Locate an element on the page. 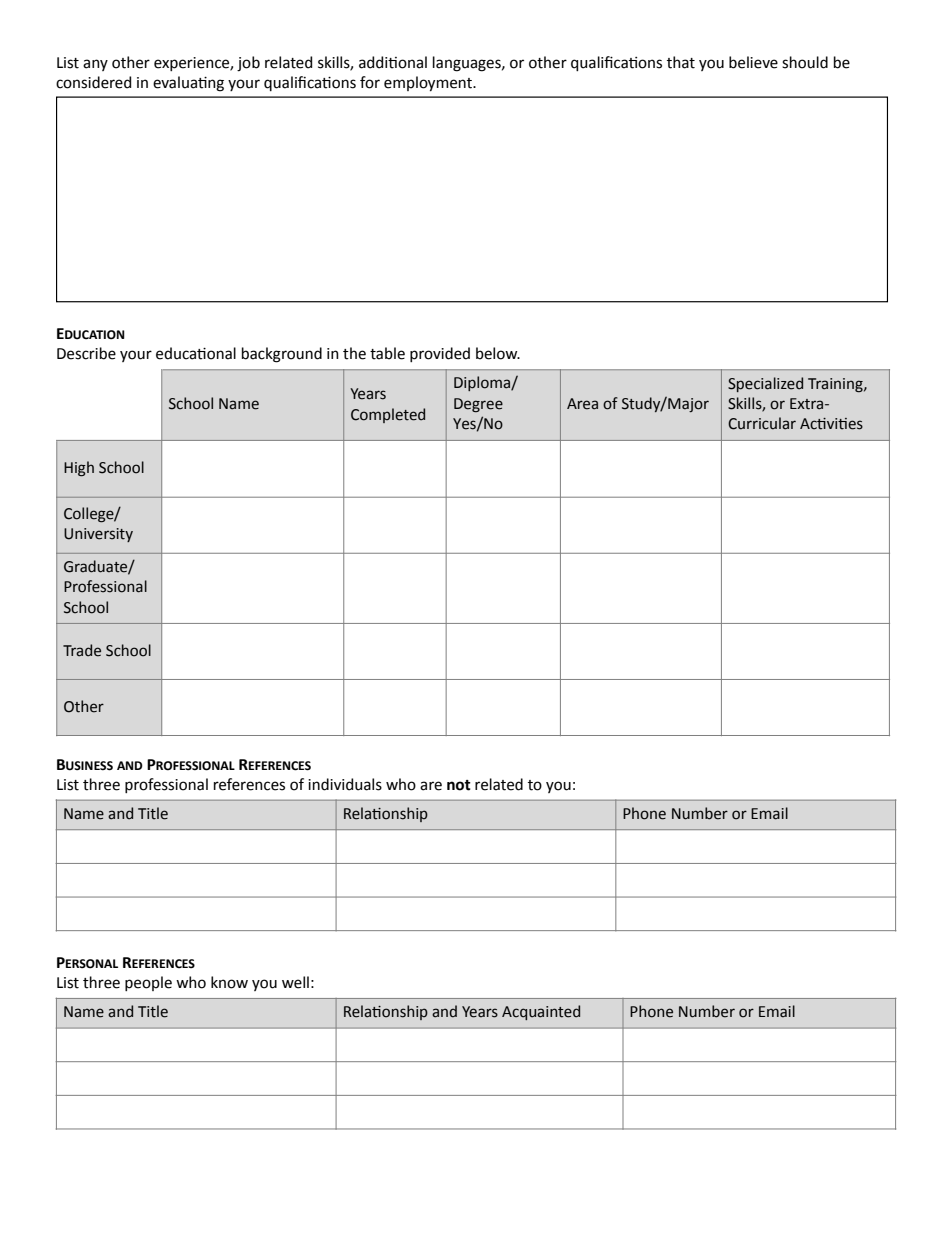 The height and width of the page is (1233, 952). Completed is located at coordinates (388, 415).
